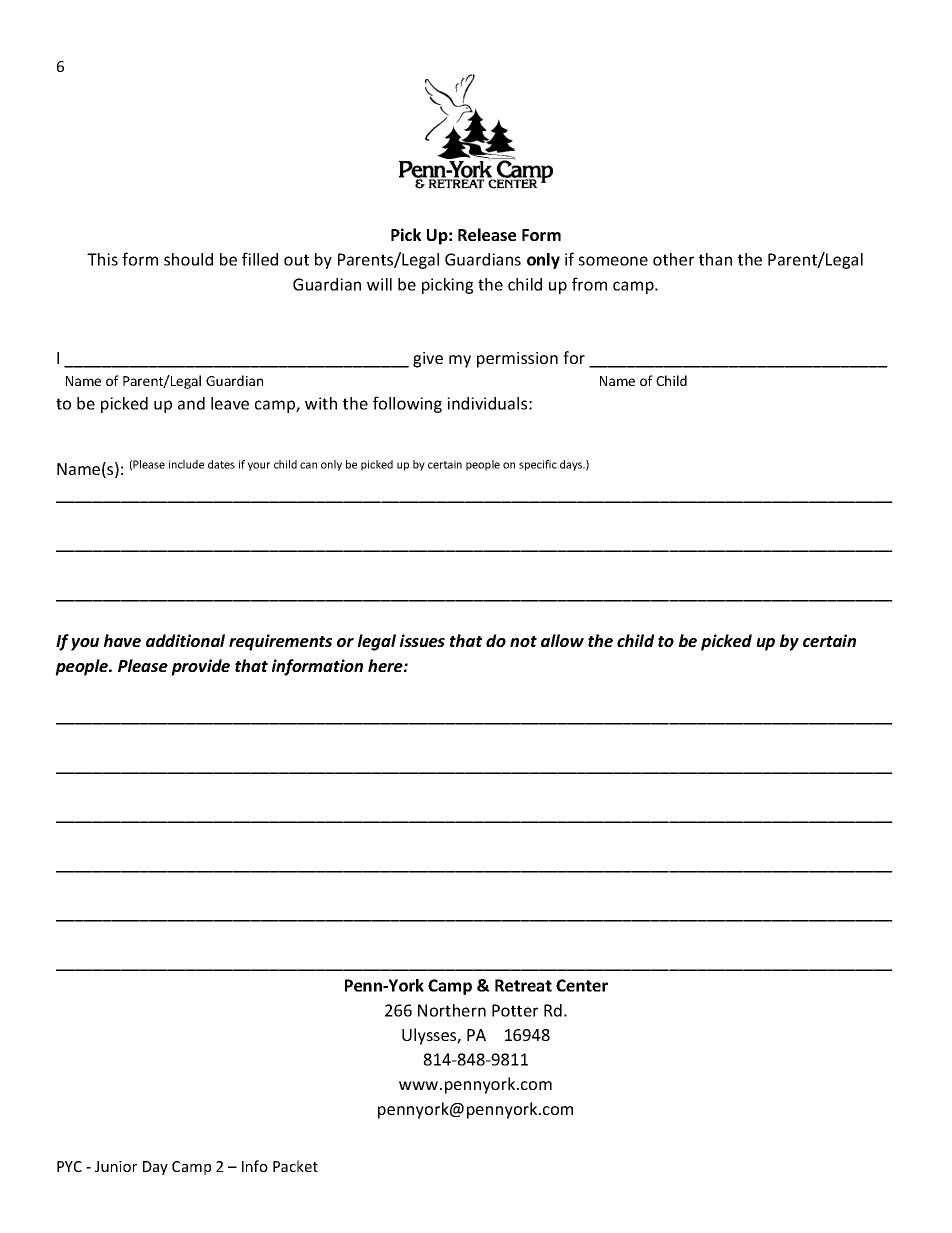  Describe the element at coordinates (562, 640) in the page. I see `allow` at that location.
